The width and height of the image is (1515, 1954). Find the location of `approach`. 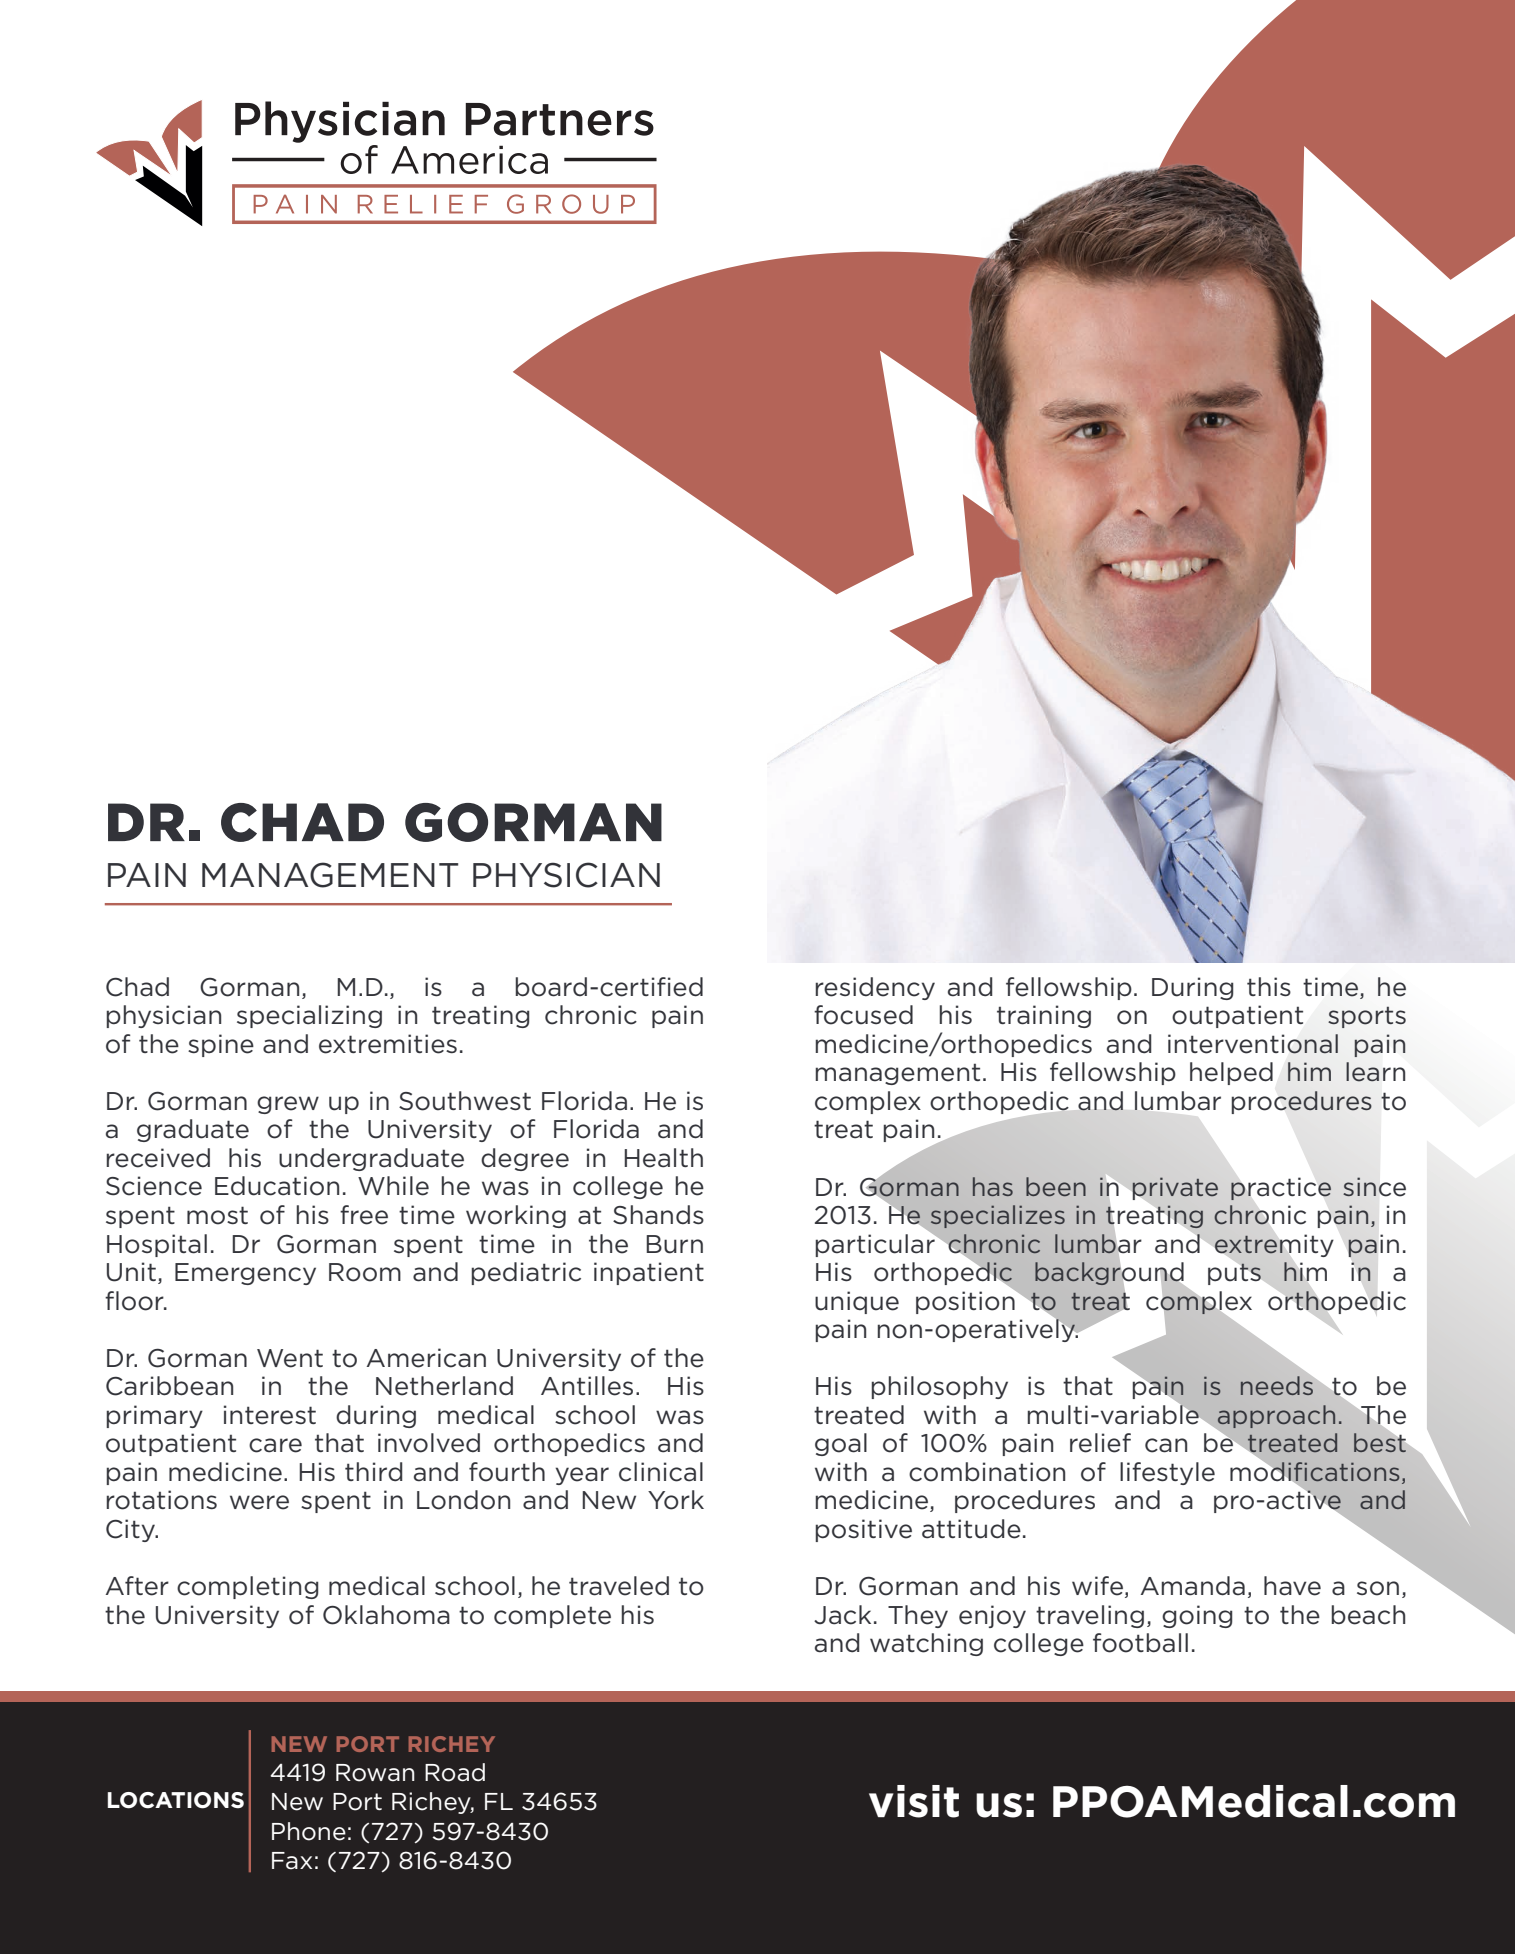

approach is located at coordinates (1275, 1417).
